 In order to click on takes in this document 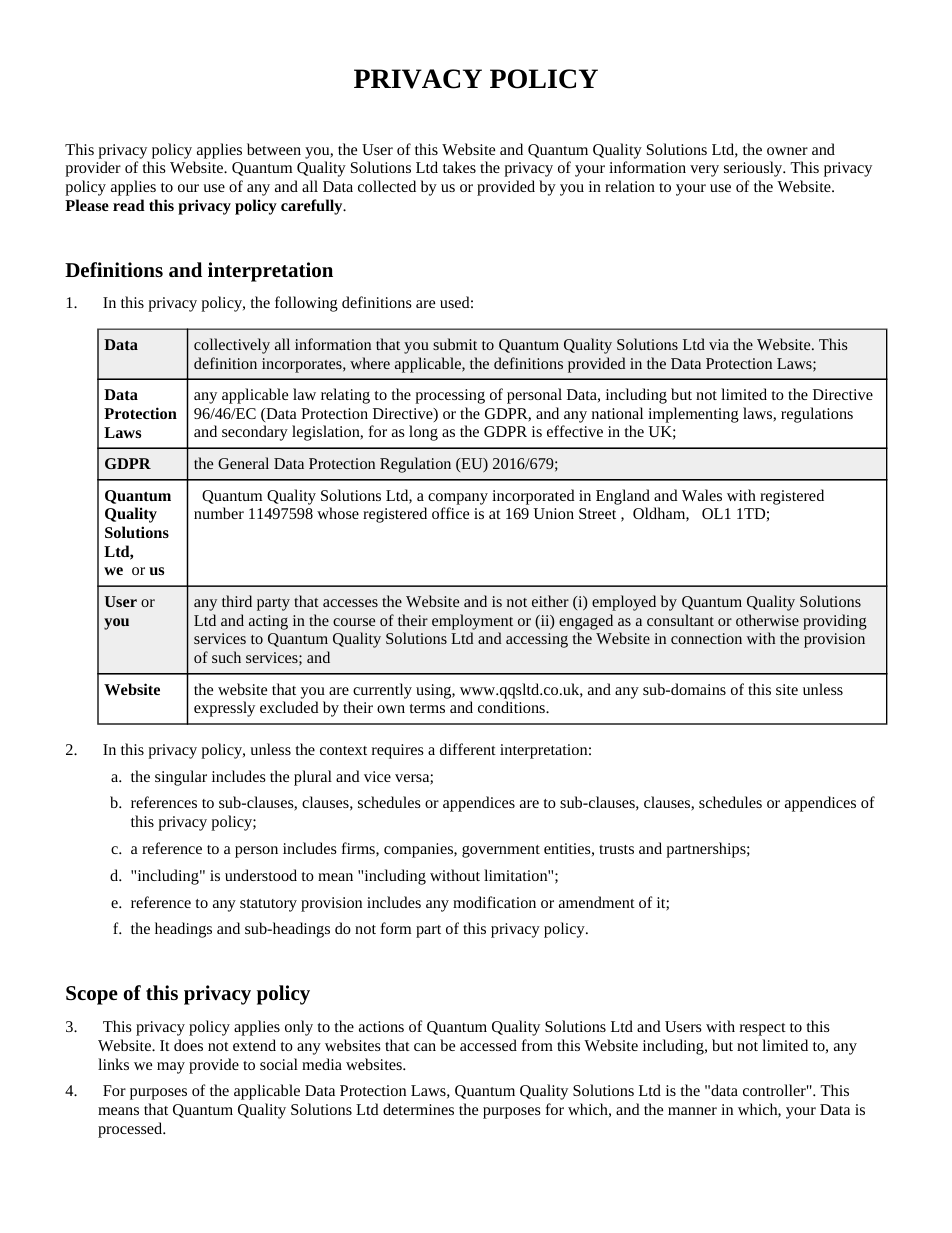, I will do `click(459, 167)`.
